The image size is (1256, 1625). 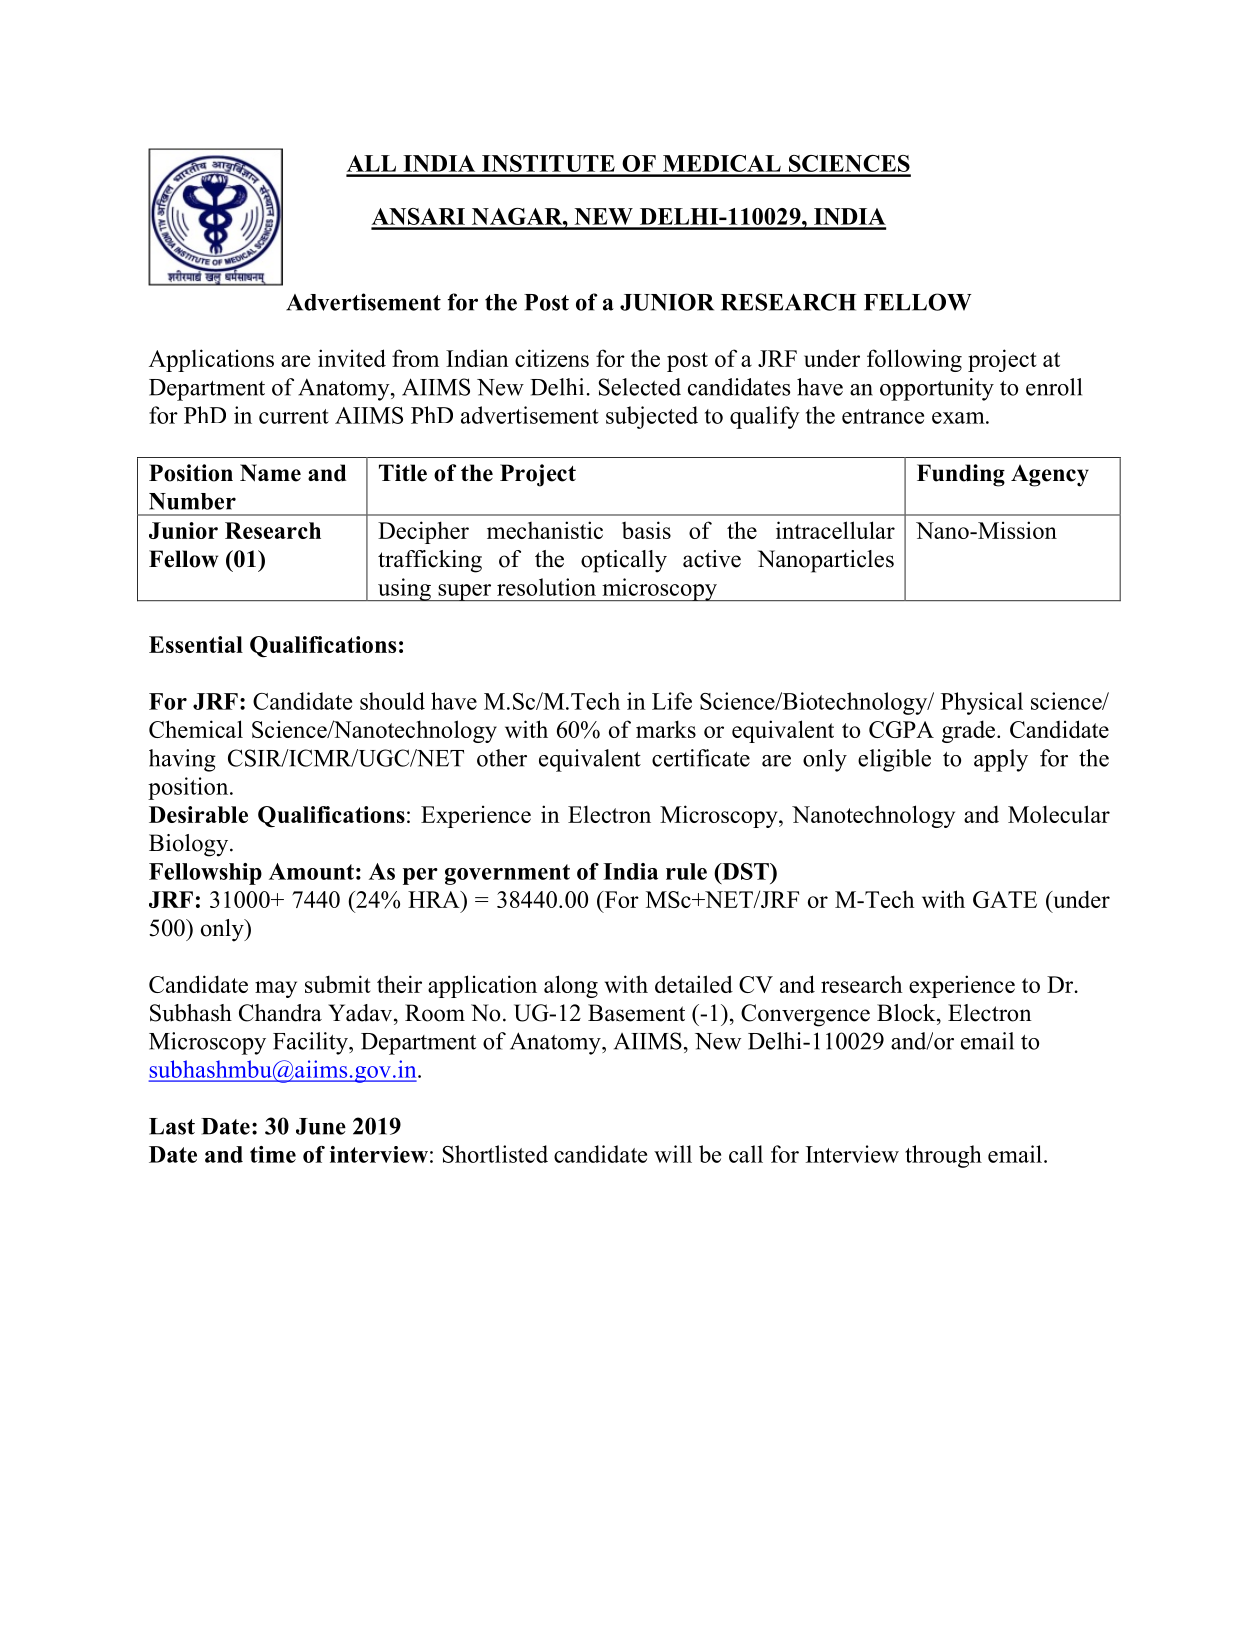 I want to click on Selected, so click(x=640, y=387).
